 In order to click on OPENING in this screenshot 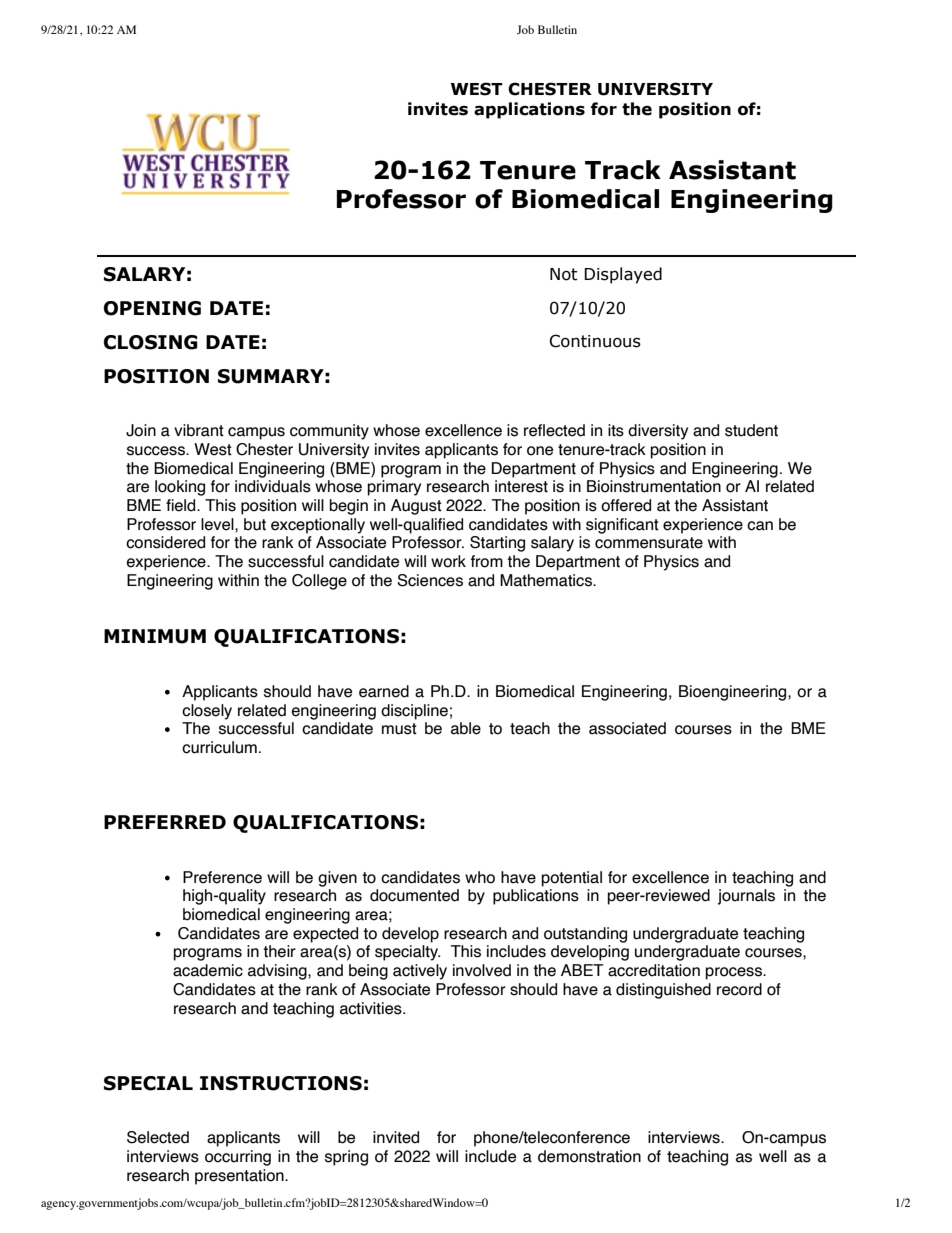, I will do `click(152, 308)`.
